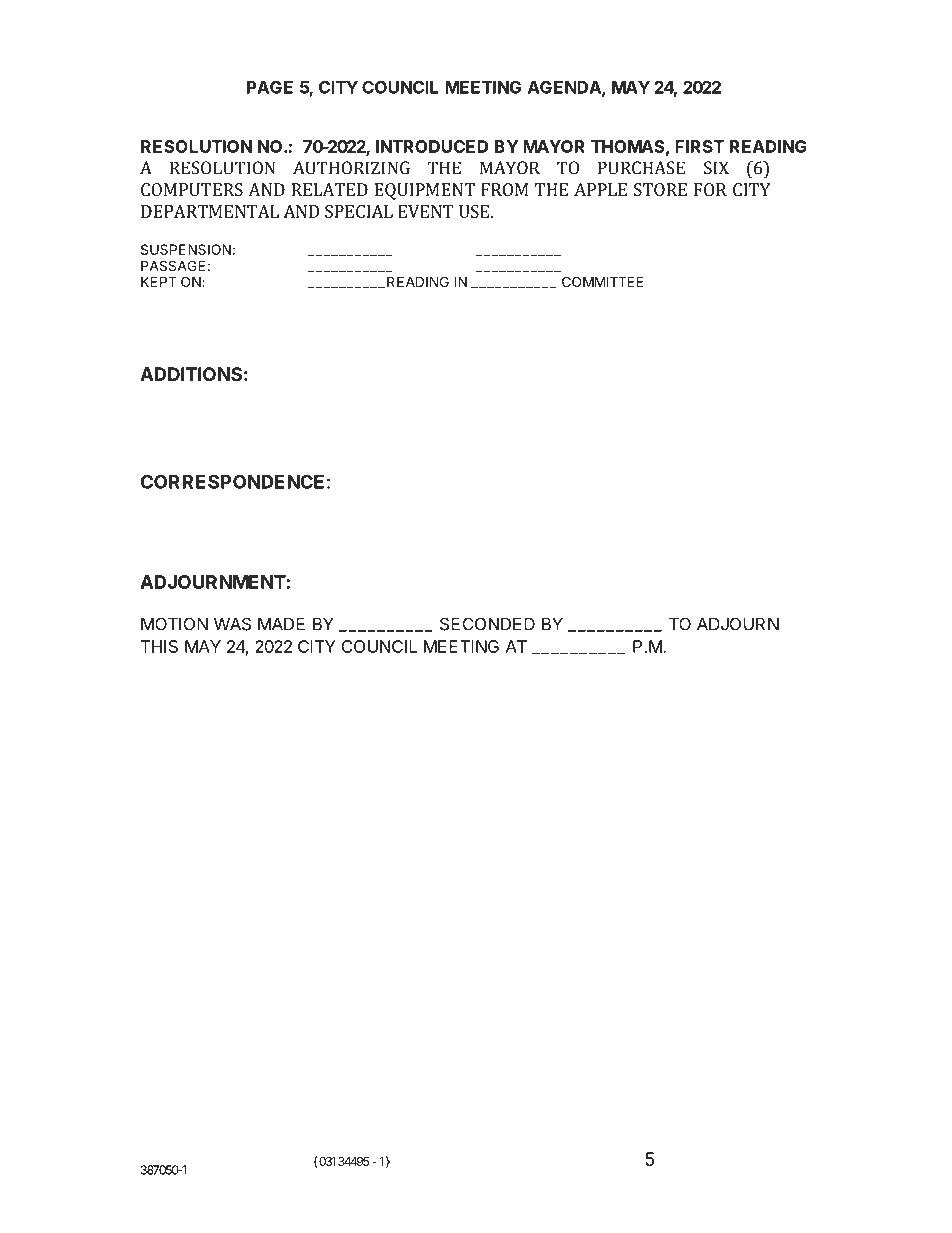 This screenshot has width=952, height=1233. I want to click on KEPT, so click(159, 281).
